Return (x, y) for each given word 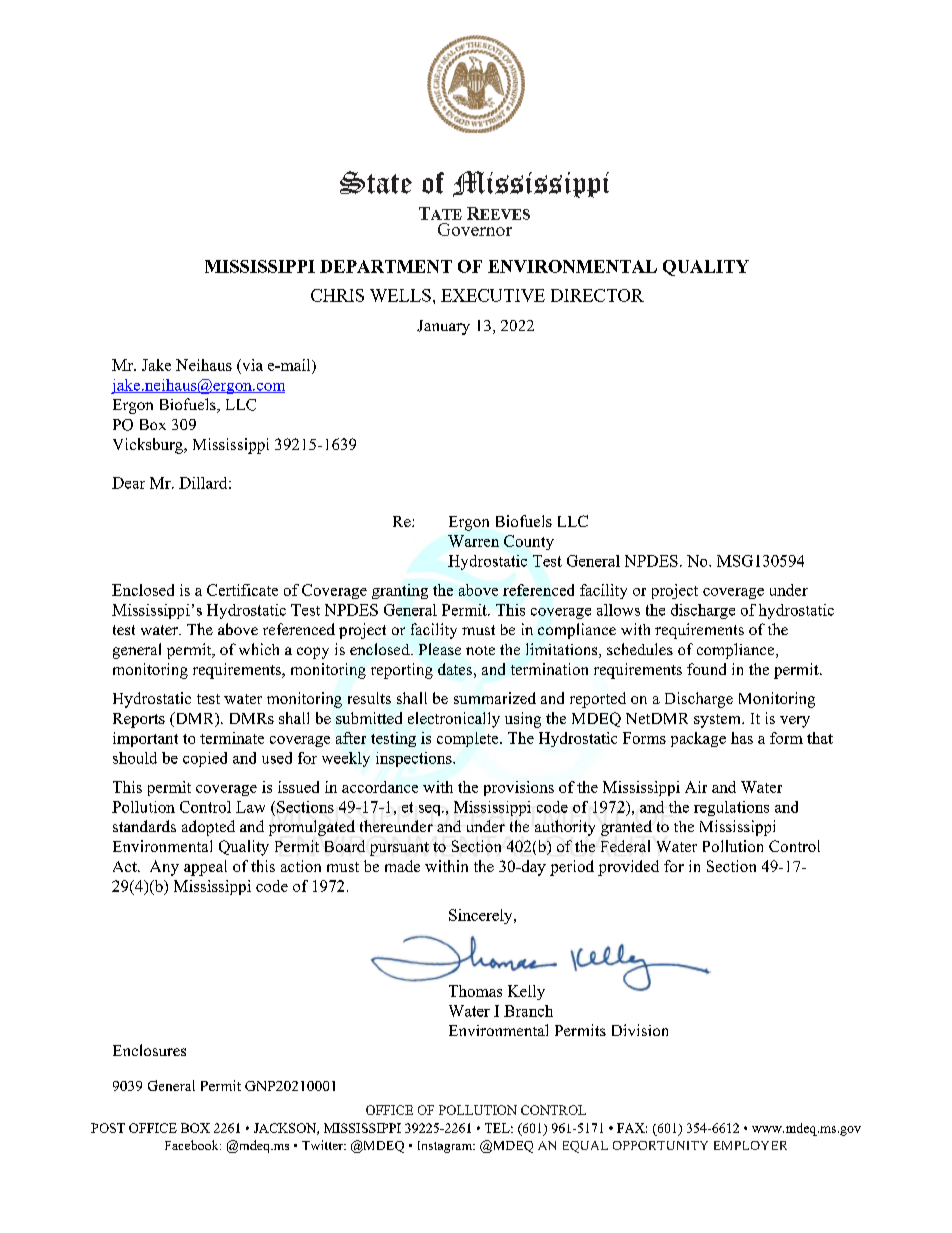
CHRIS (337, 295)
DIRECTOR (597, 295)
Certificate (242, 590)
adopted (208, 828)
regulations (731, 808)
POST (108, 1128)
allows (618, 610)
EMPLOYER (750, 1145)
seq (431, 810)
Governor (475, 229)
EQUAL (585, 1147)
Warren (473, 541)
